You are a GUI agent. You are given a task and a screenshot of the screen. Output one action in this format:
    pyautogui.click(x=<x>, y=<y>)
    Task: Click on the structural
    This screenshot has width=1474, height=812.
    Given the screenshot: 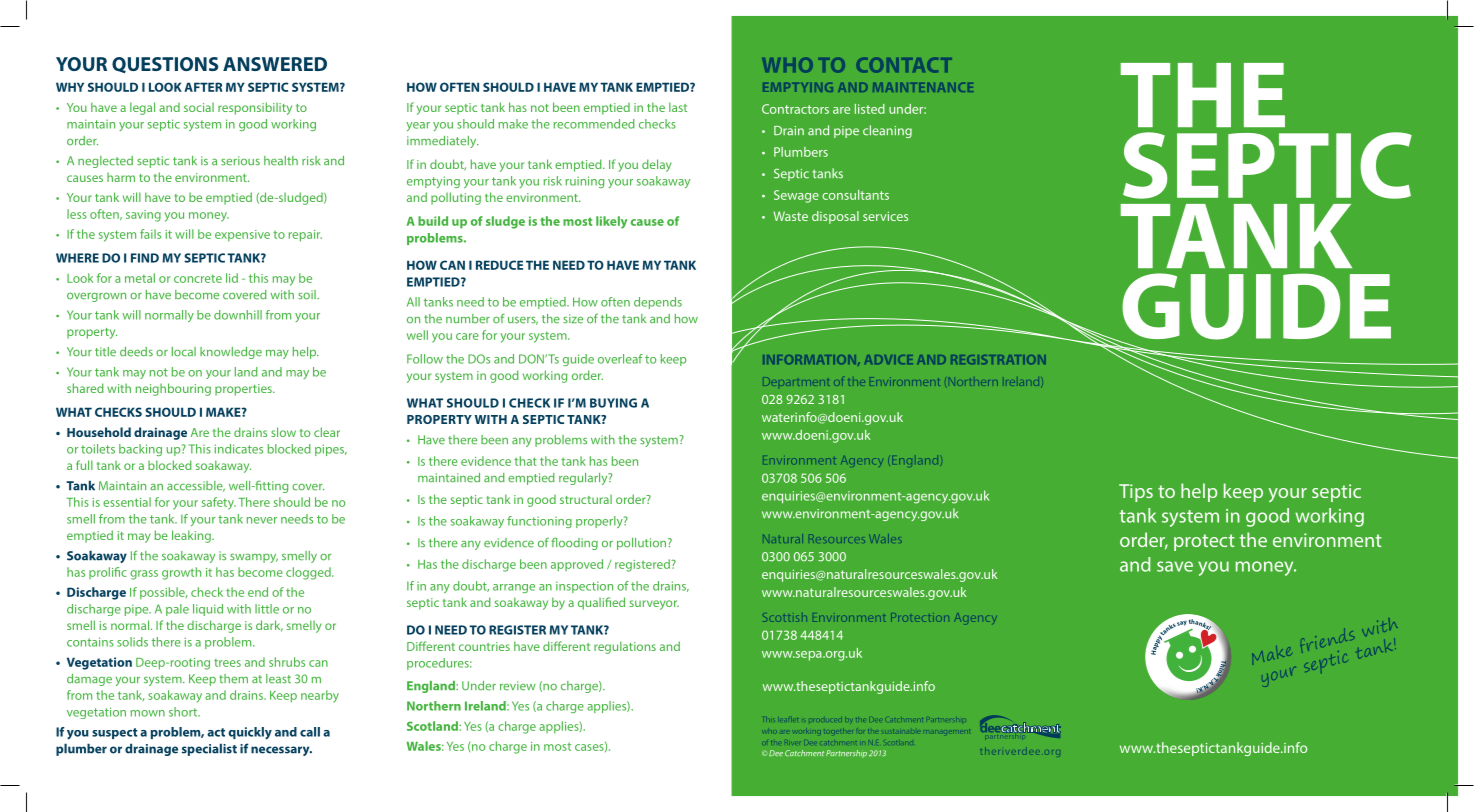 What is the action you would take?
    pyautogui.click(x=586, y=499)
